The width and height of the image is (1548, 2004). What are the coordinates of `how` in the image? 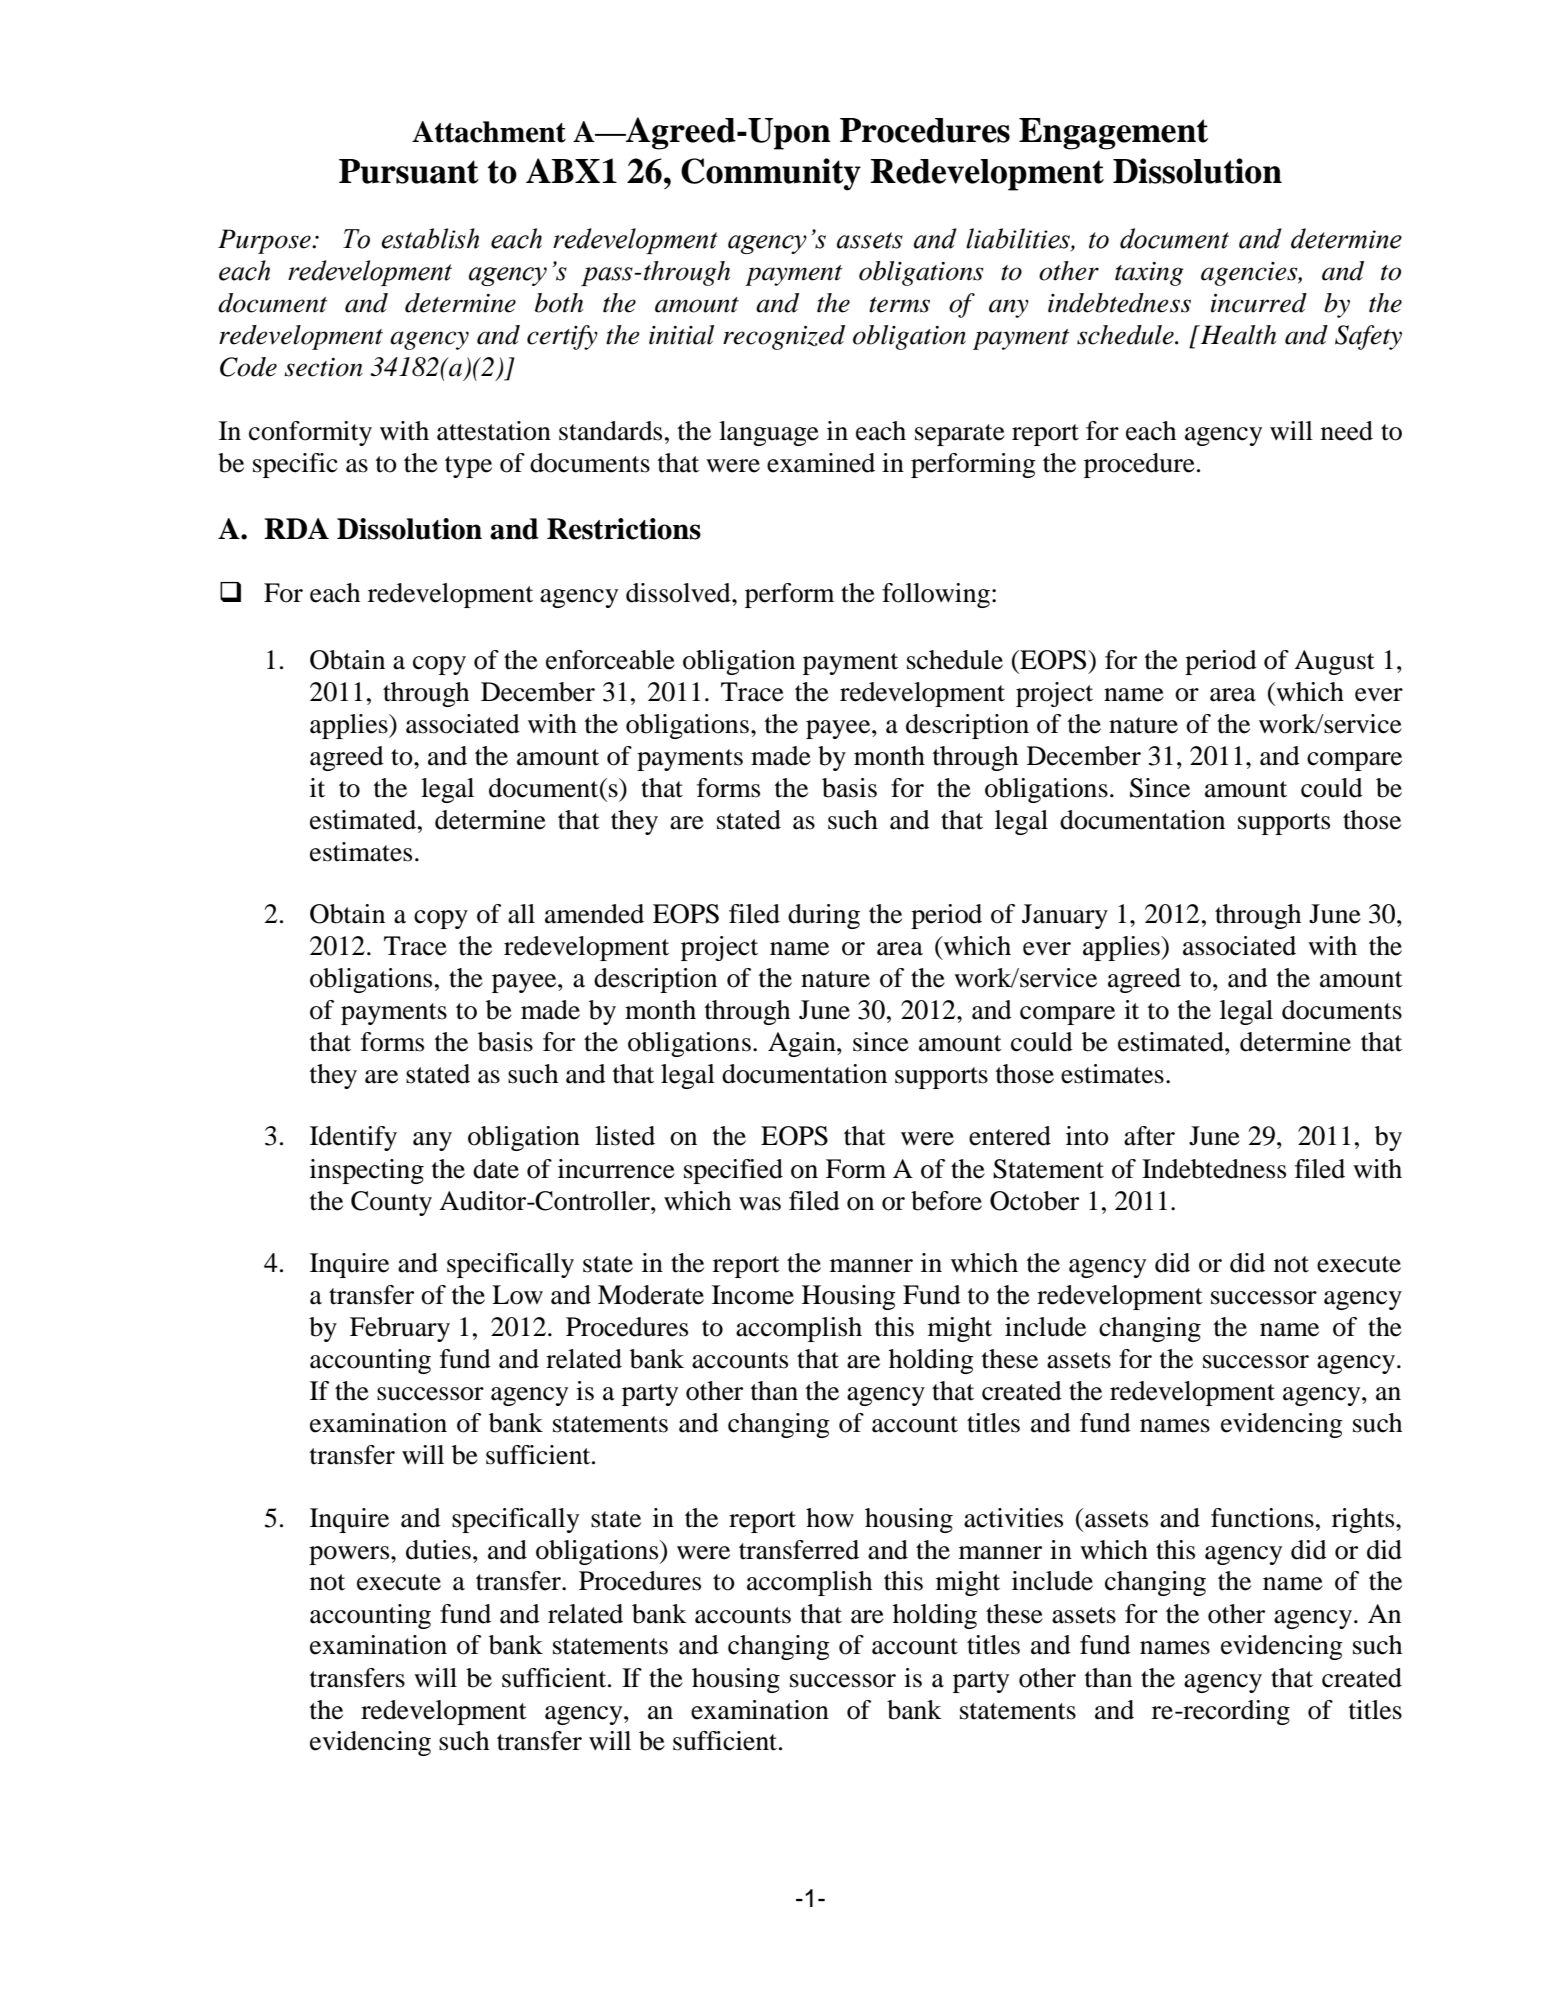 It's located at (830, 1518).
